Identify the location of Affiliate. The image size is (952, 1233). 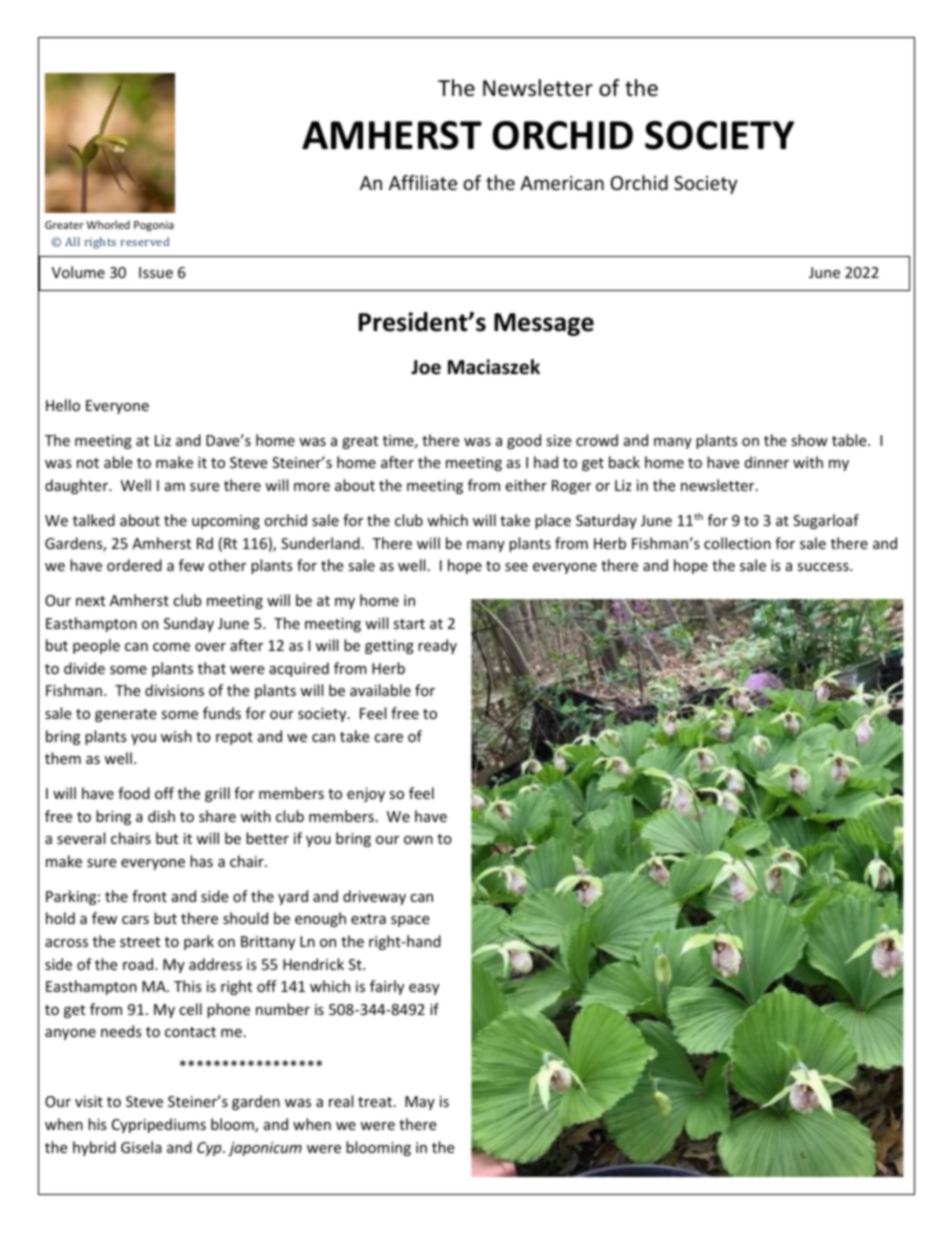
(423, 182).
